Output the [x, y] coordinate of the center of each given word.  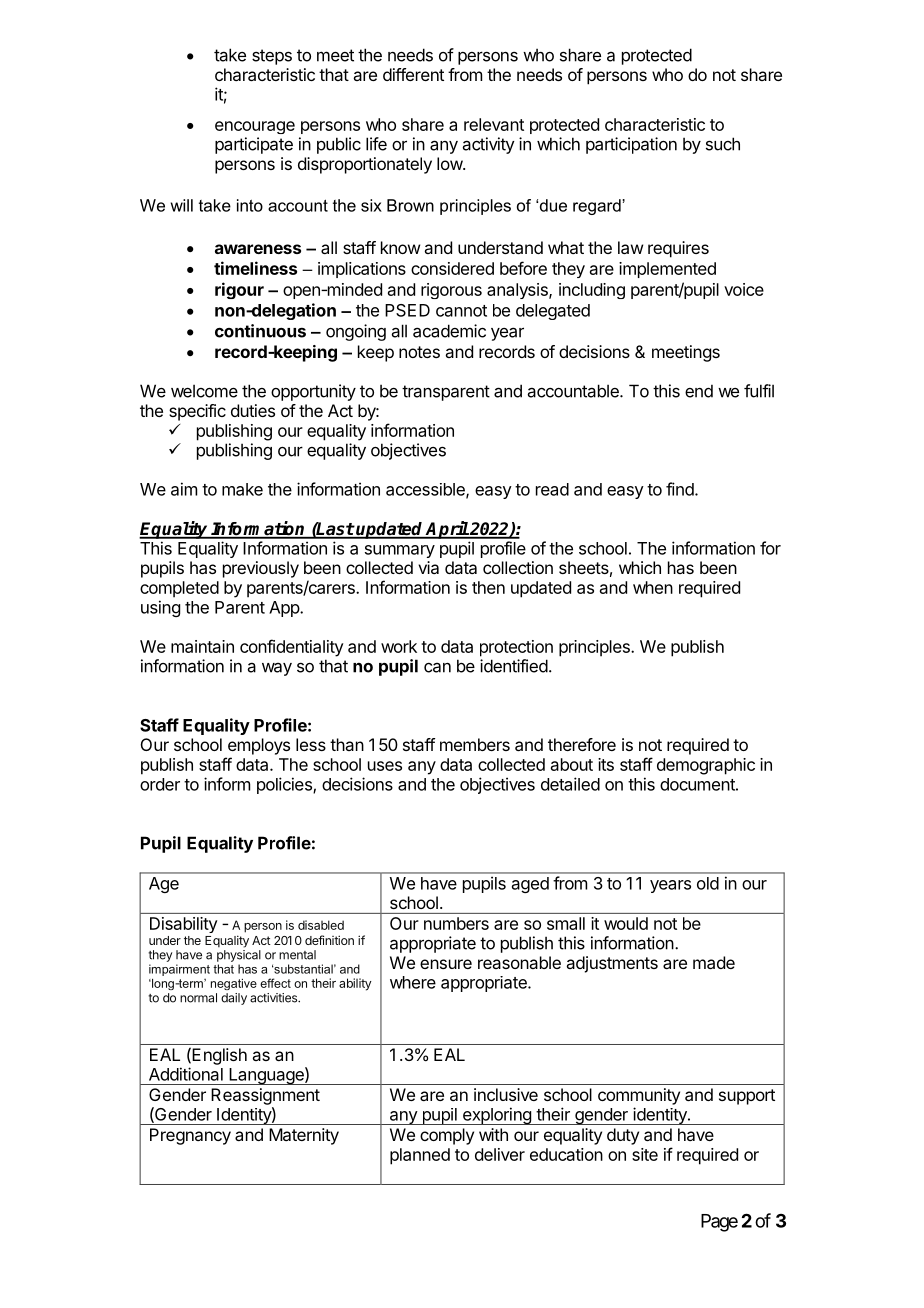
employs [259, 746]
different [413, 74]
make [242, 489]
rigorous [451, 291]
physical [239, 956]
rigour [239, 290]
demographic [706, 766]
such [723, 144]
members [475, 744]
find [680, 489]
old [708, 883]
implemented [667, 270]
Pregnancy [190, 1136]
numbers [456, 923]
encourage [255, 127]
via [428, 567]
